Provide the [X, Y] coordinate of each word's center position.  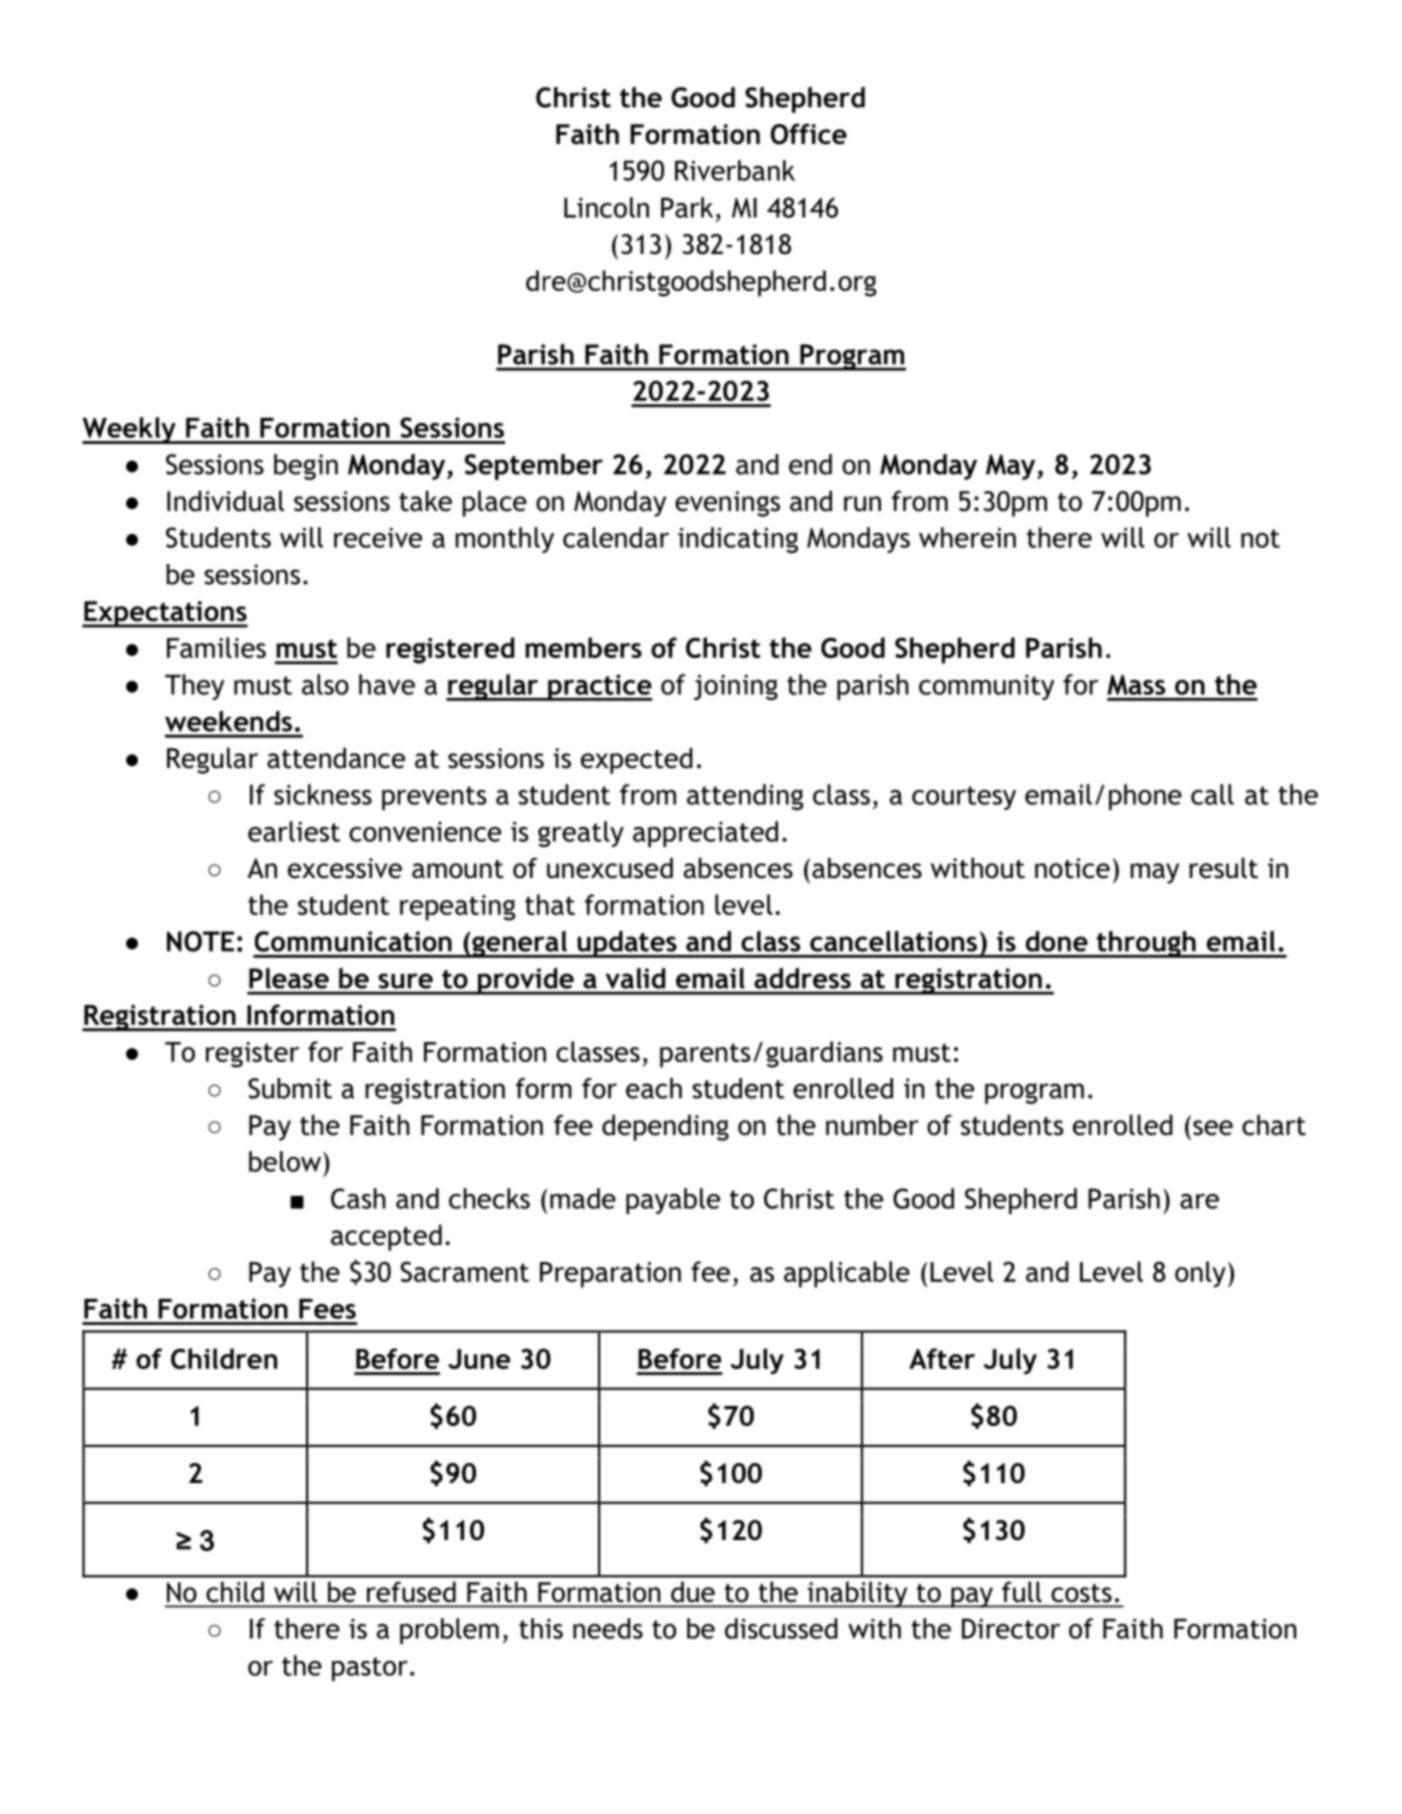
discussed [781, 1628]
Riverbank [735, 170]
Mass [1136, 685]
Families [216, 647]
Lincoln [606, 207]
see [1213, 1128]
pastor [370, 1669]
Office [809, 134]
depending [665, 1127]
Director [1011, 1628]
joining [736, 687]
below [285, 1161]
